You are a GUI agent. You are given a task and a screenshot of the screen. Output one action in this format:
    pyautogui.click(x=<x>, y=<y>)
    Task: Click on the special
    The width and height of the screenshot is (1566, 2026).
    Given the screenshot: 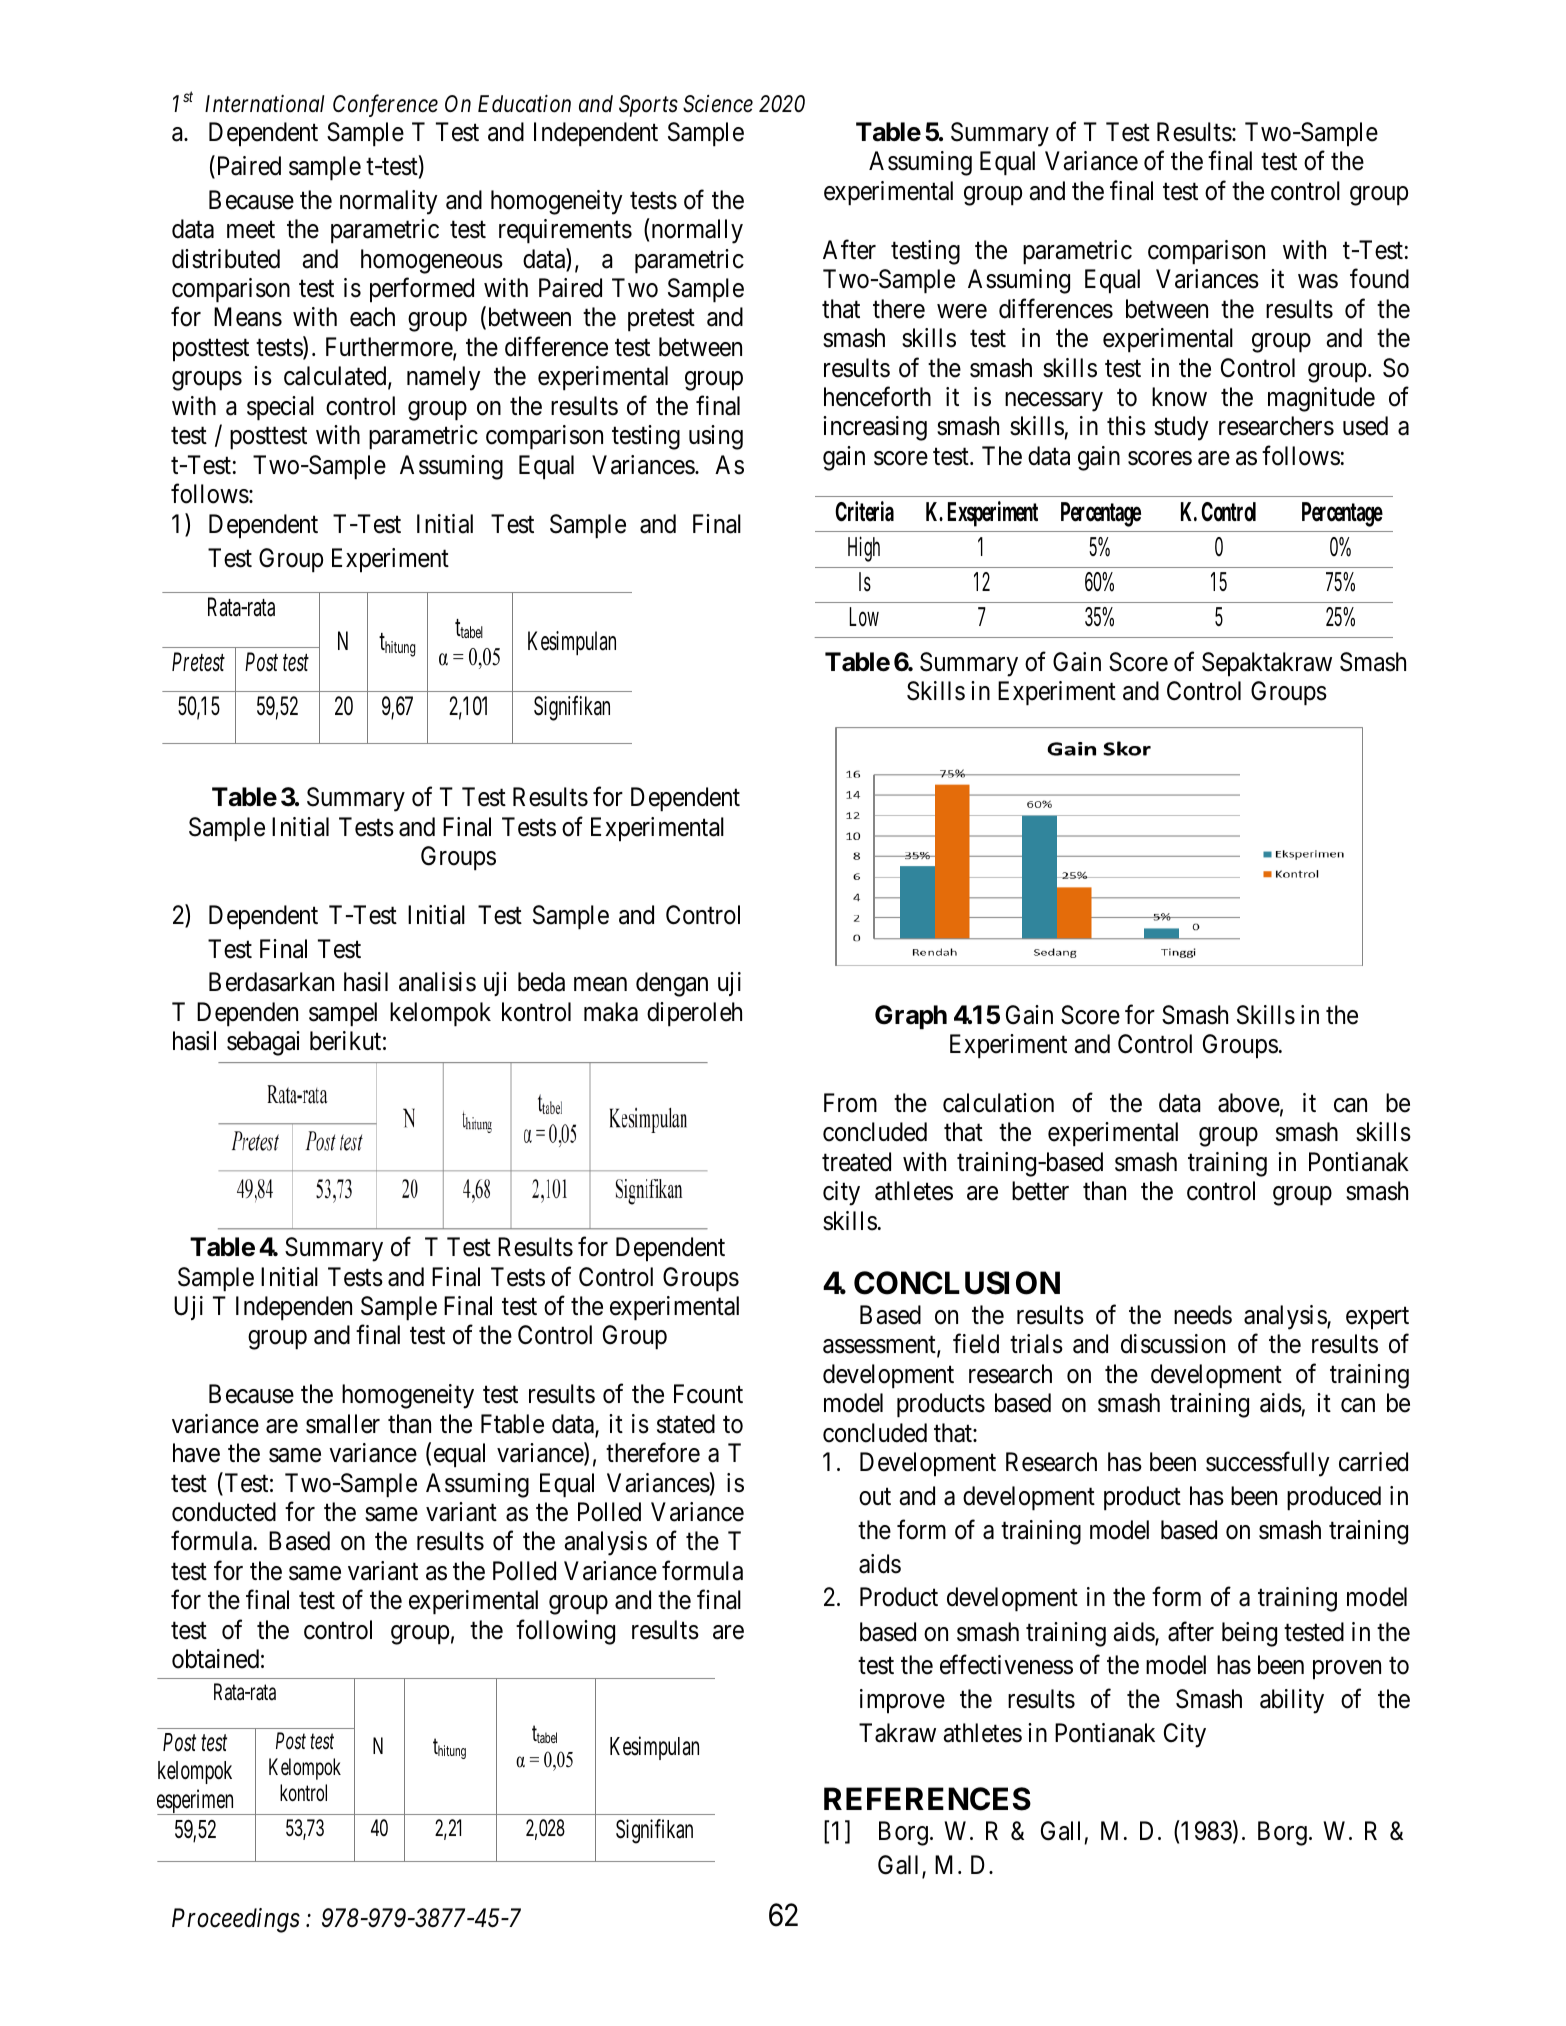 What is the action you would take?
    pyautogui.click(x=280, y=408)
